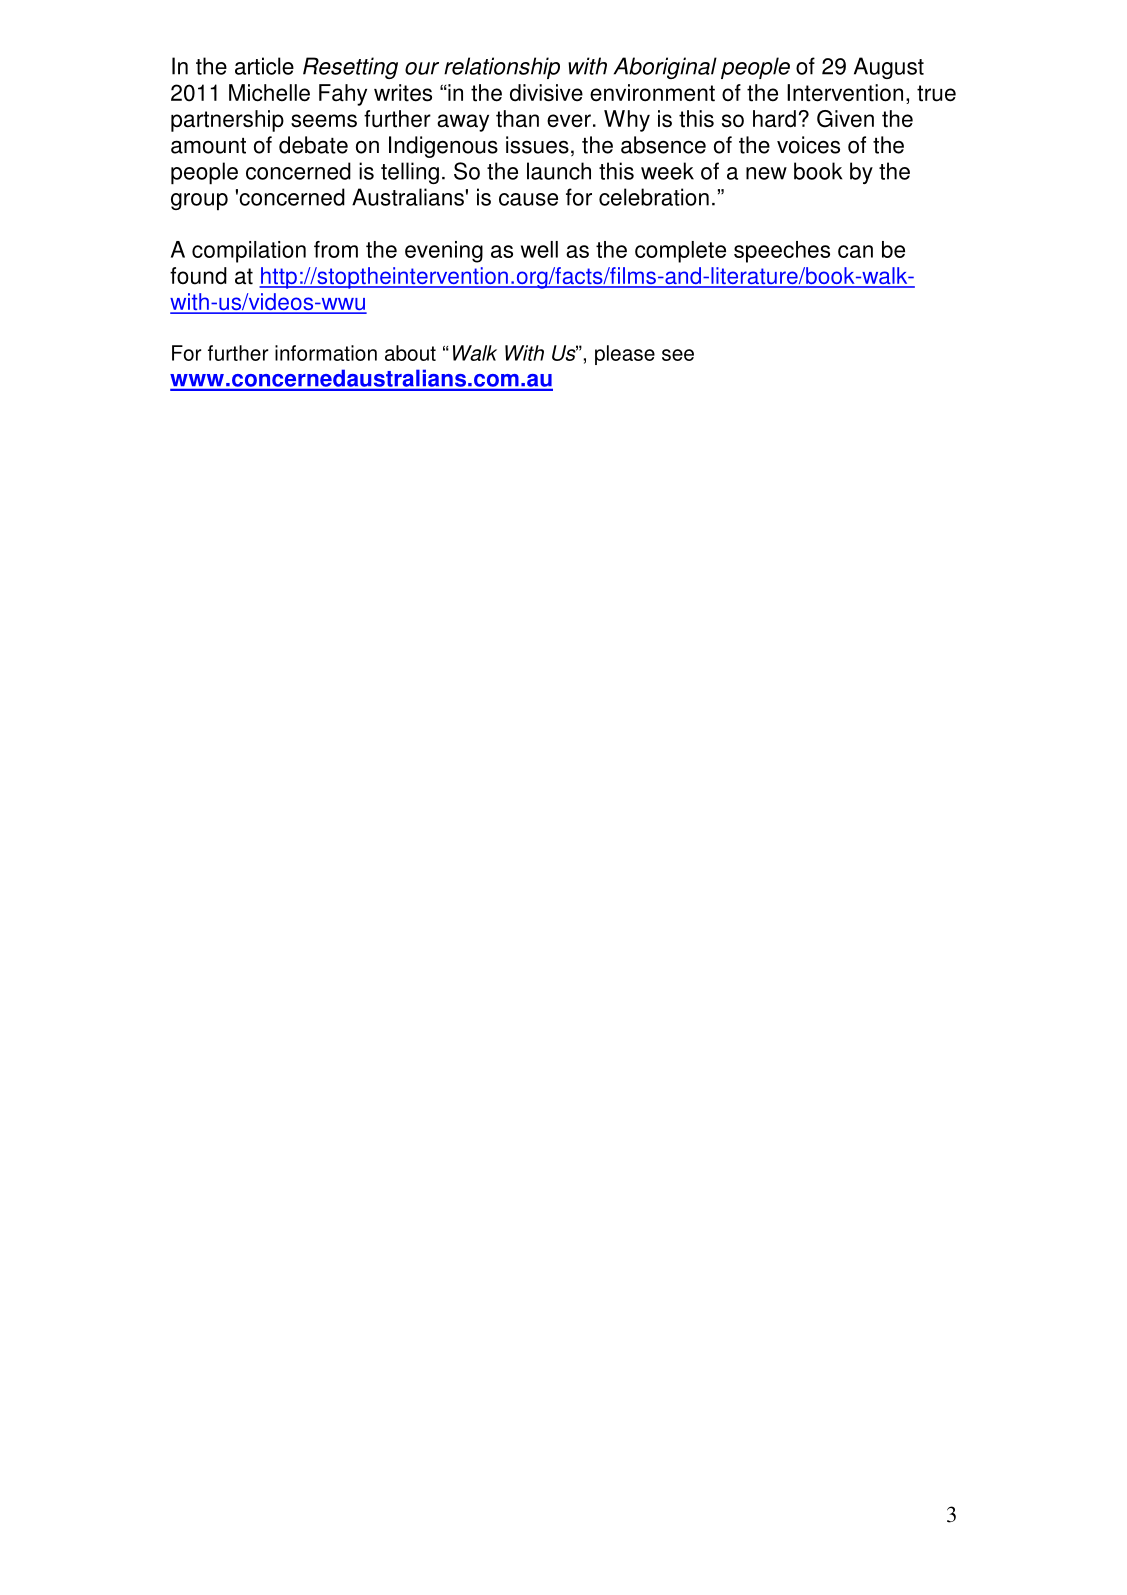 The width and height of the screenshot is (1127, 1595). What do you see at coordinates (559, 171) in the screenshot?
I see `launch` at bounding box center [559, 171].
